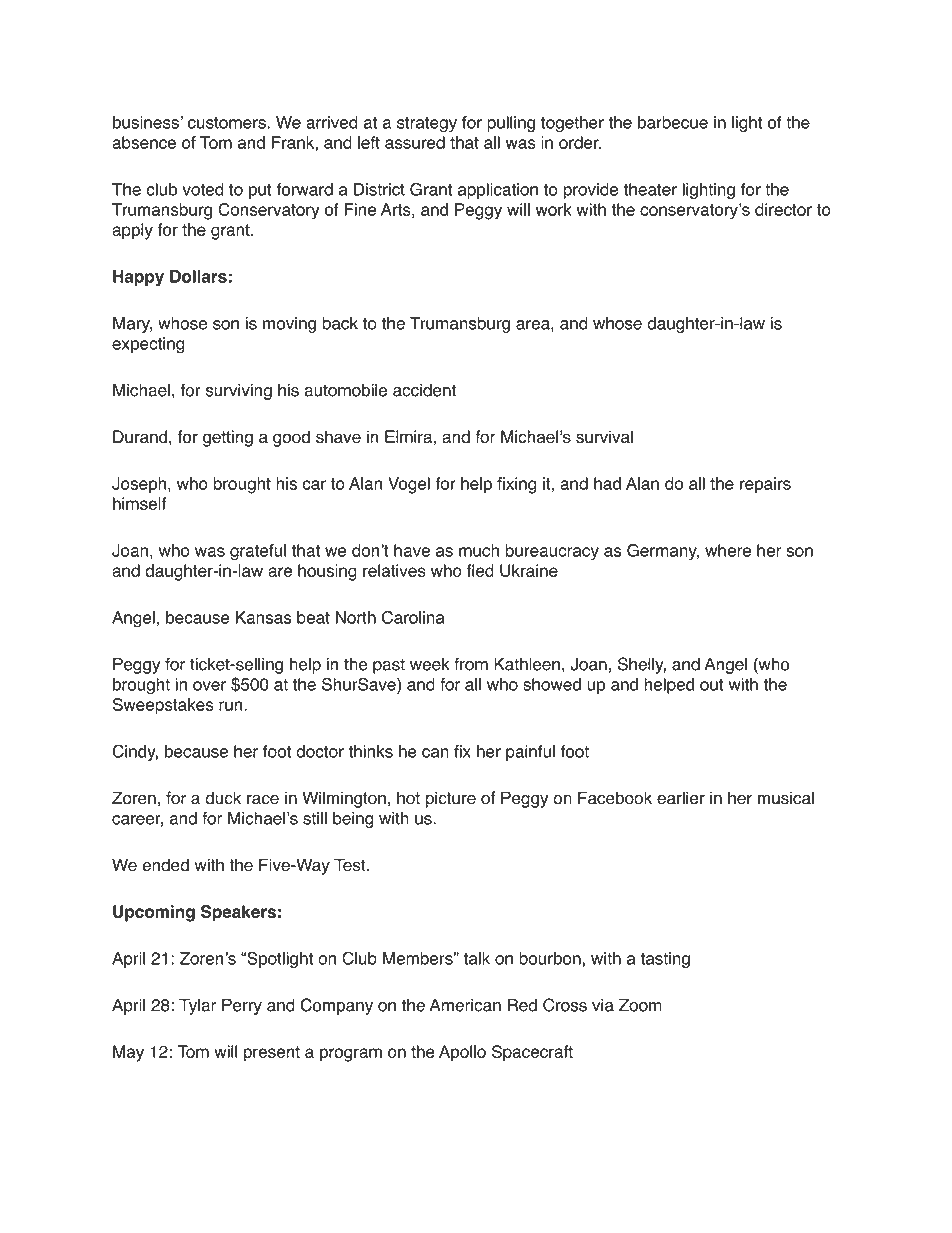  What do you see at coordinates (530, 753) in the screenshot?
I see `painful` at bounding box center [530, 753].
